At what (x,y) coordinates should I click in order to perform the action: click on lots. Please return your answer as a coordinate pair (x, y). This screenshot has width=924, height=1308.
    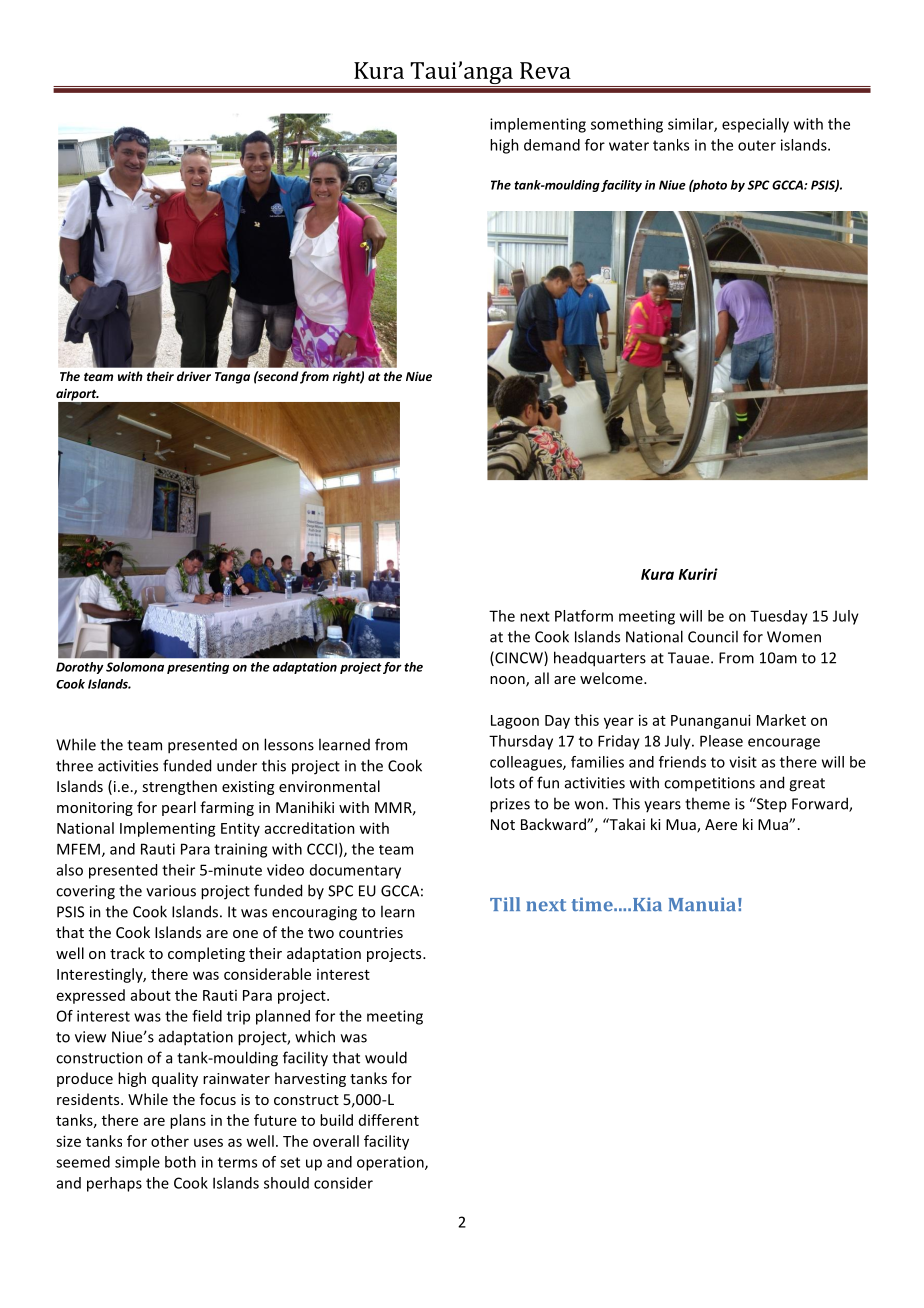
    Looking at the image, I should click on (502, 782).
